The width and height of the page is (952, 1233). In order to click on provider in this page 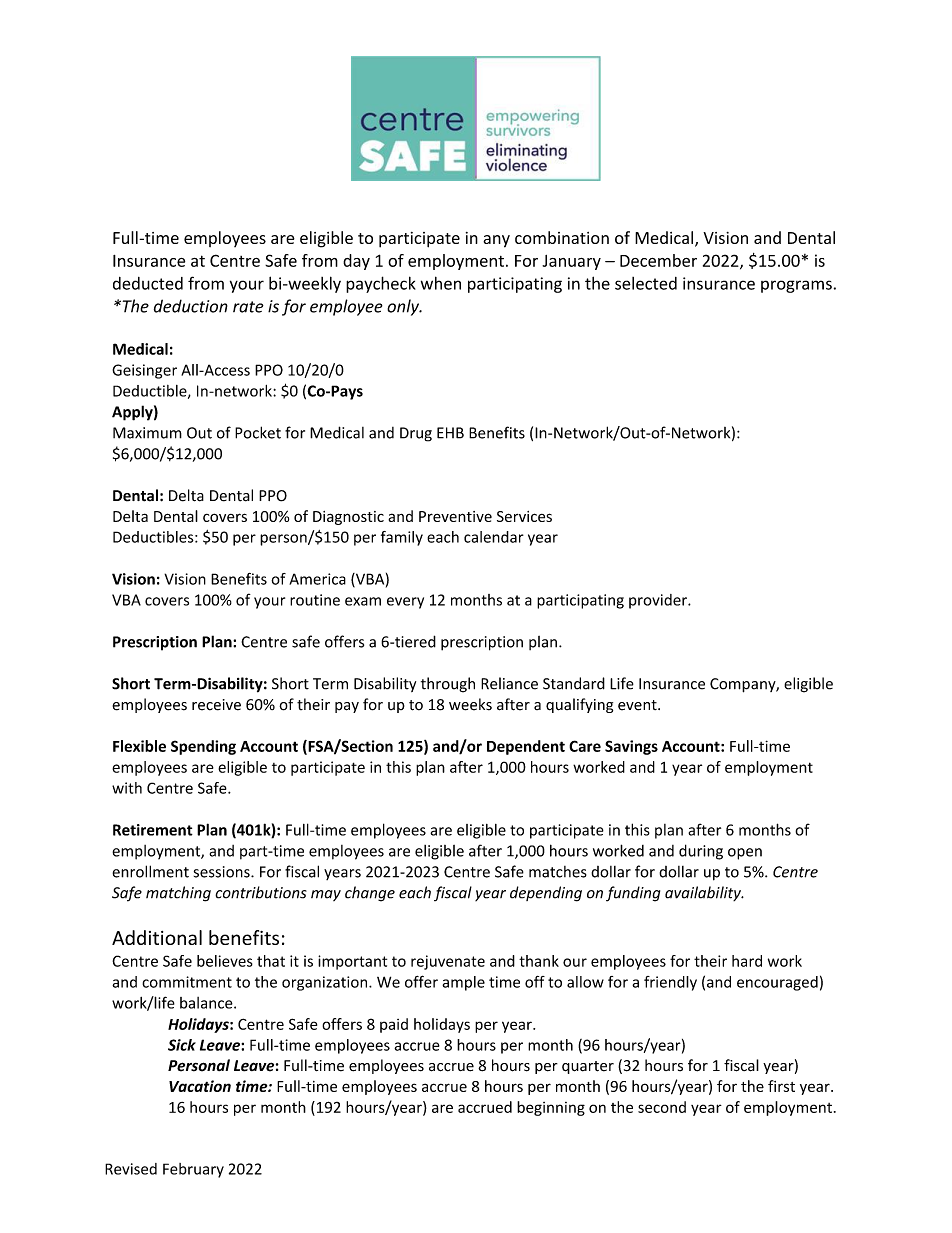, I will do `click(659, 601)`.
